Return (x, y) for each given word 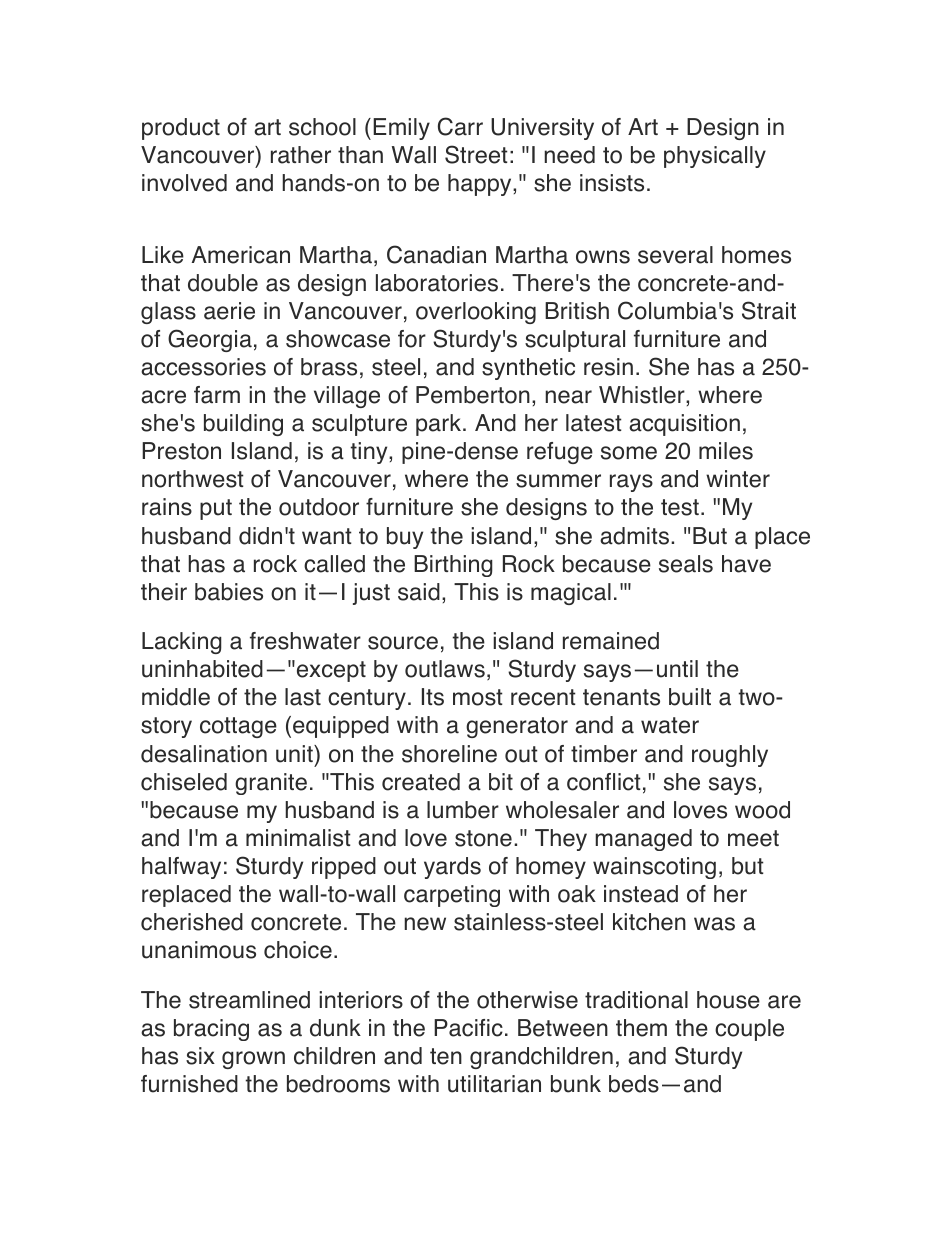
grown (253, 1060)
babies (229, 592)
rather (301, 155)
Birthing (453, 566)
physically (715, 157)
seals (686, 564)
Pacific (468, 1028)
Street (476, 154)
